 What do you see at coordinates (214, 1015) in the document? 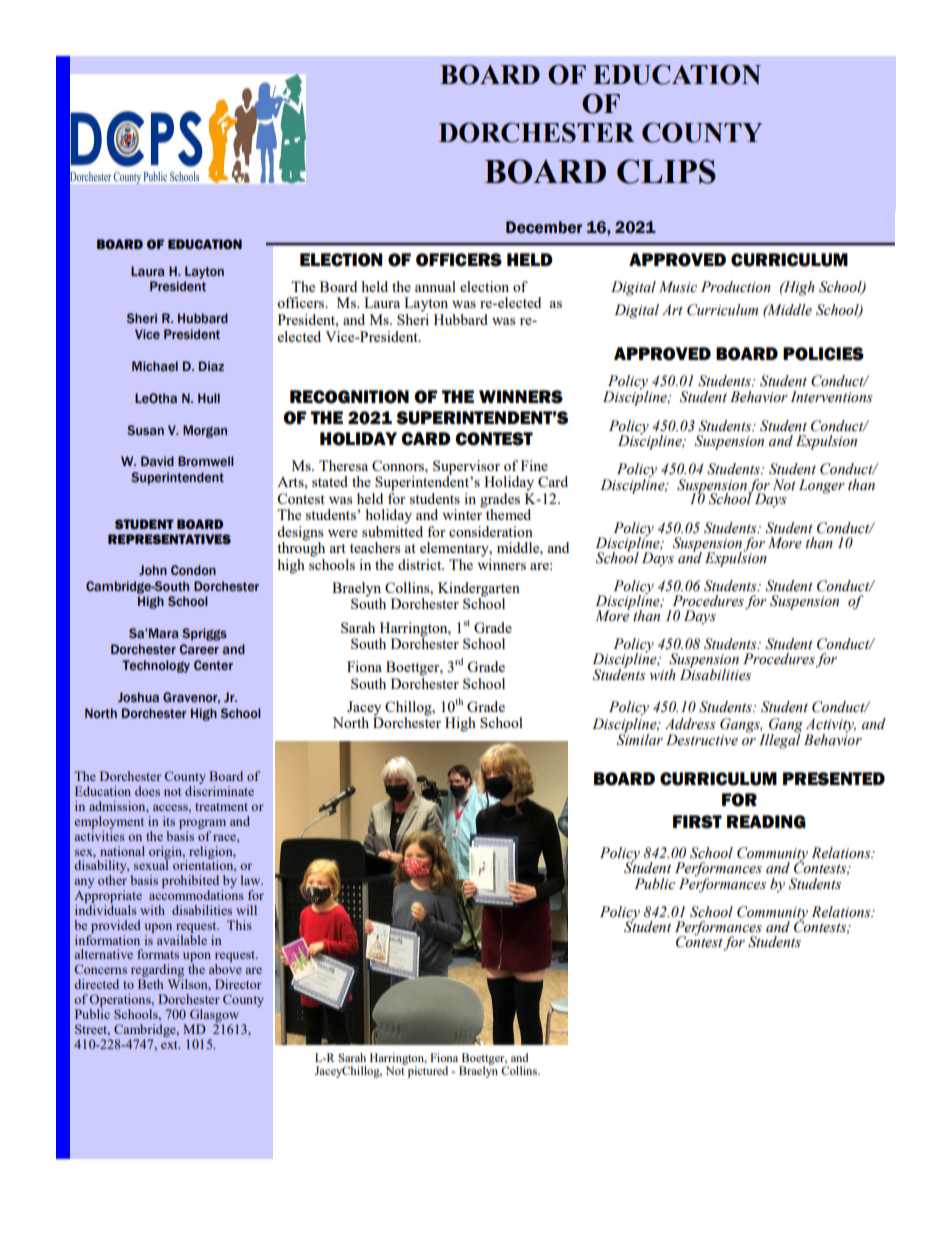
I see `Glasgow` at bounding box center [214, 1015].
